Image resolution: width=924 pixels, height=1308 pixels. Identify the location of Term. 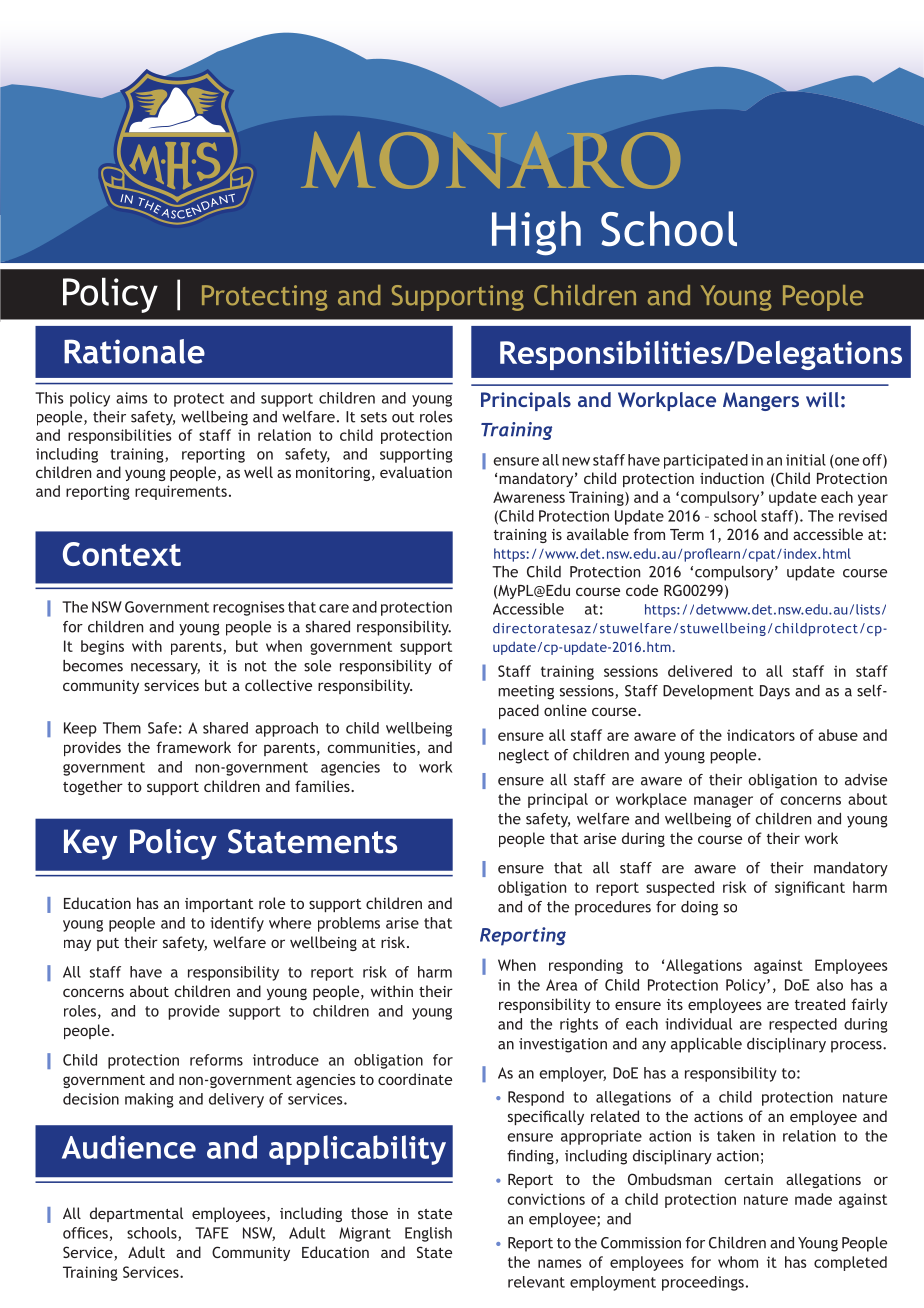
(687, 534).
